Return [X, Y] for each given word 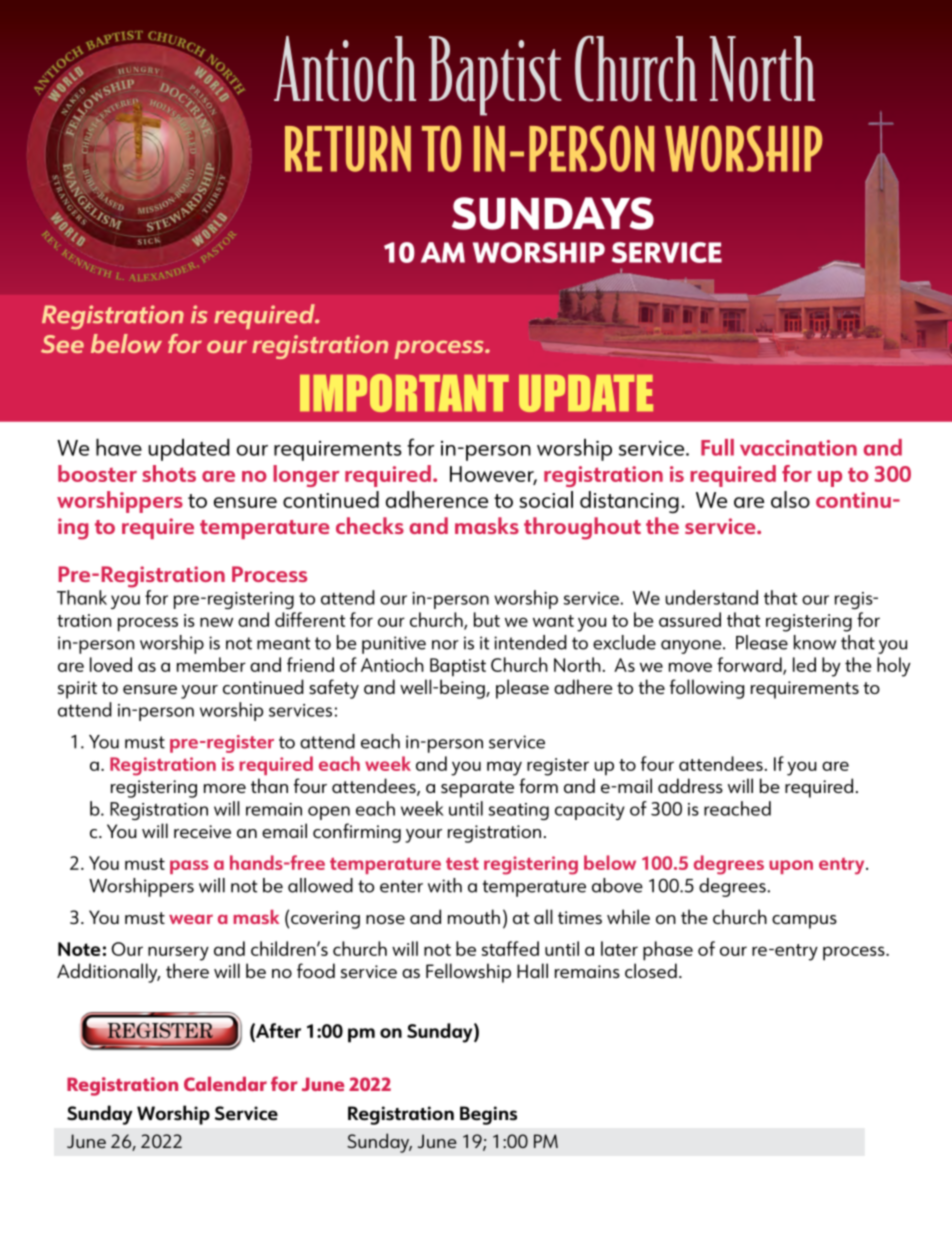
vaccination [798, 448]
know [815, 642]
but [487, 619]
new [216, 622]
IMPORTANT [404, 393]
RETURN [348, 149]
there [187, 970]
